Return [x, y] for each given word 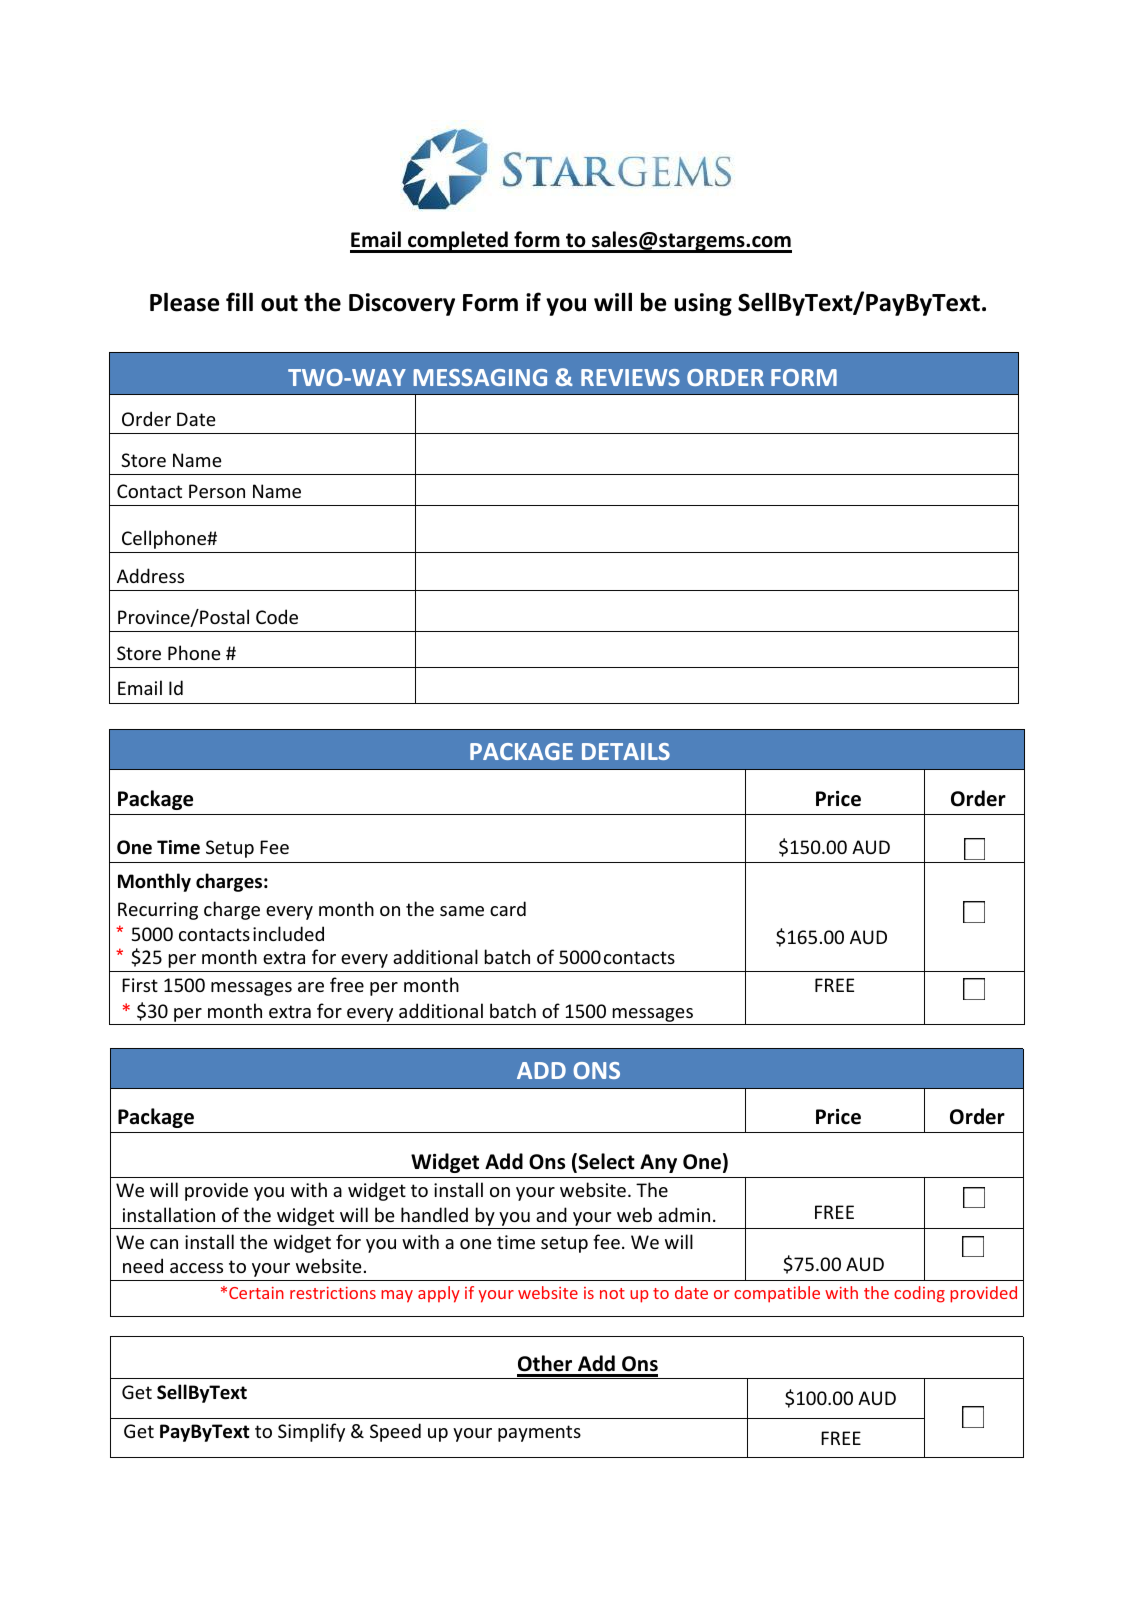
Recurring [158, 911]
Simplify [311, 1432]
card [508, 908]
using [703, 304]
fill [239, 301]
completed [458, 242]
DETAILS [626, 751]
